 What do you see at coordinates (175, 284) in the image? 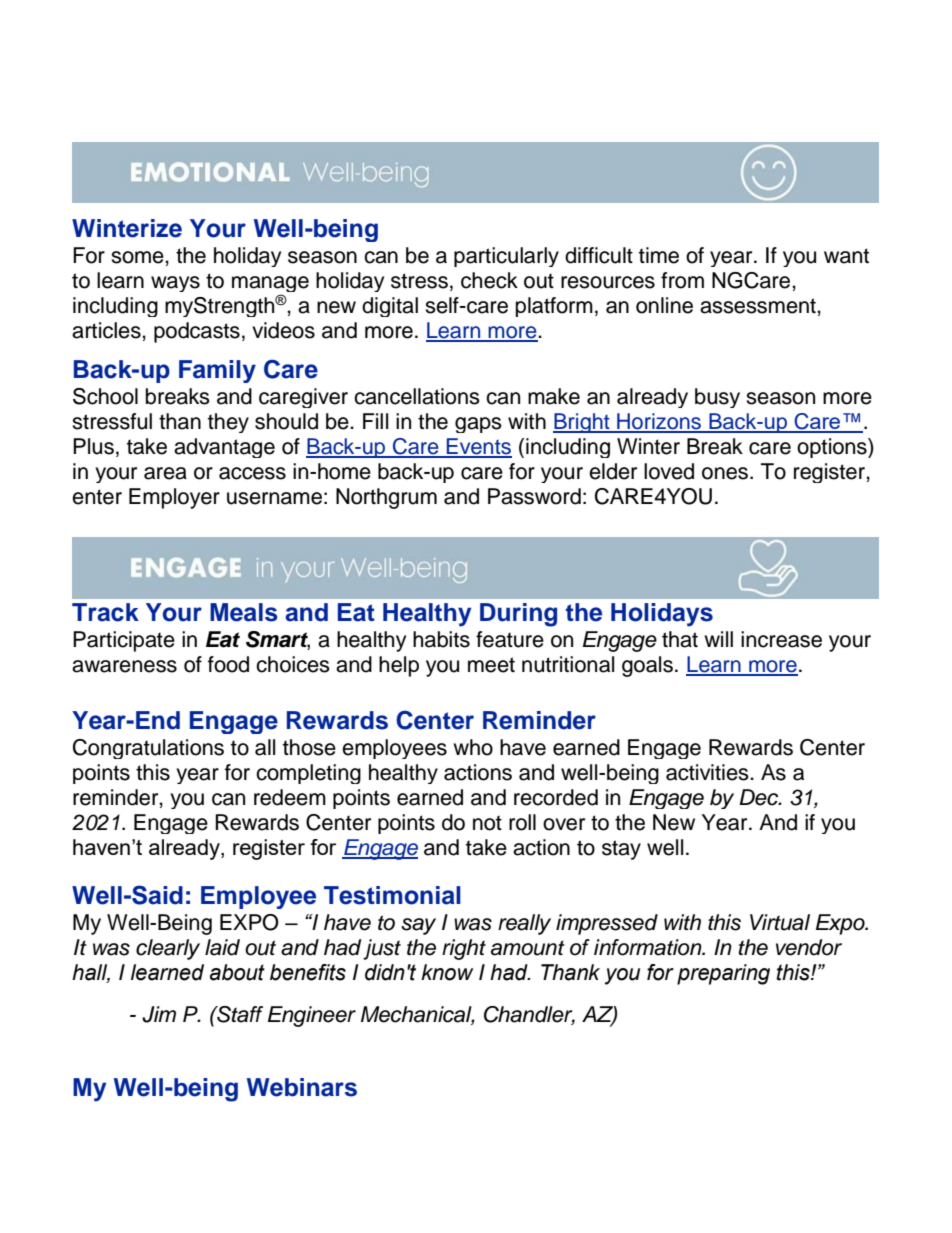
I see `ways` at bounding box center [175, 284].
